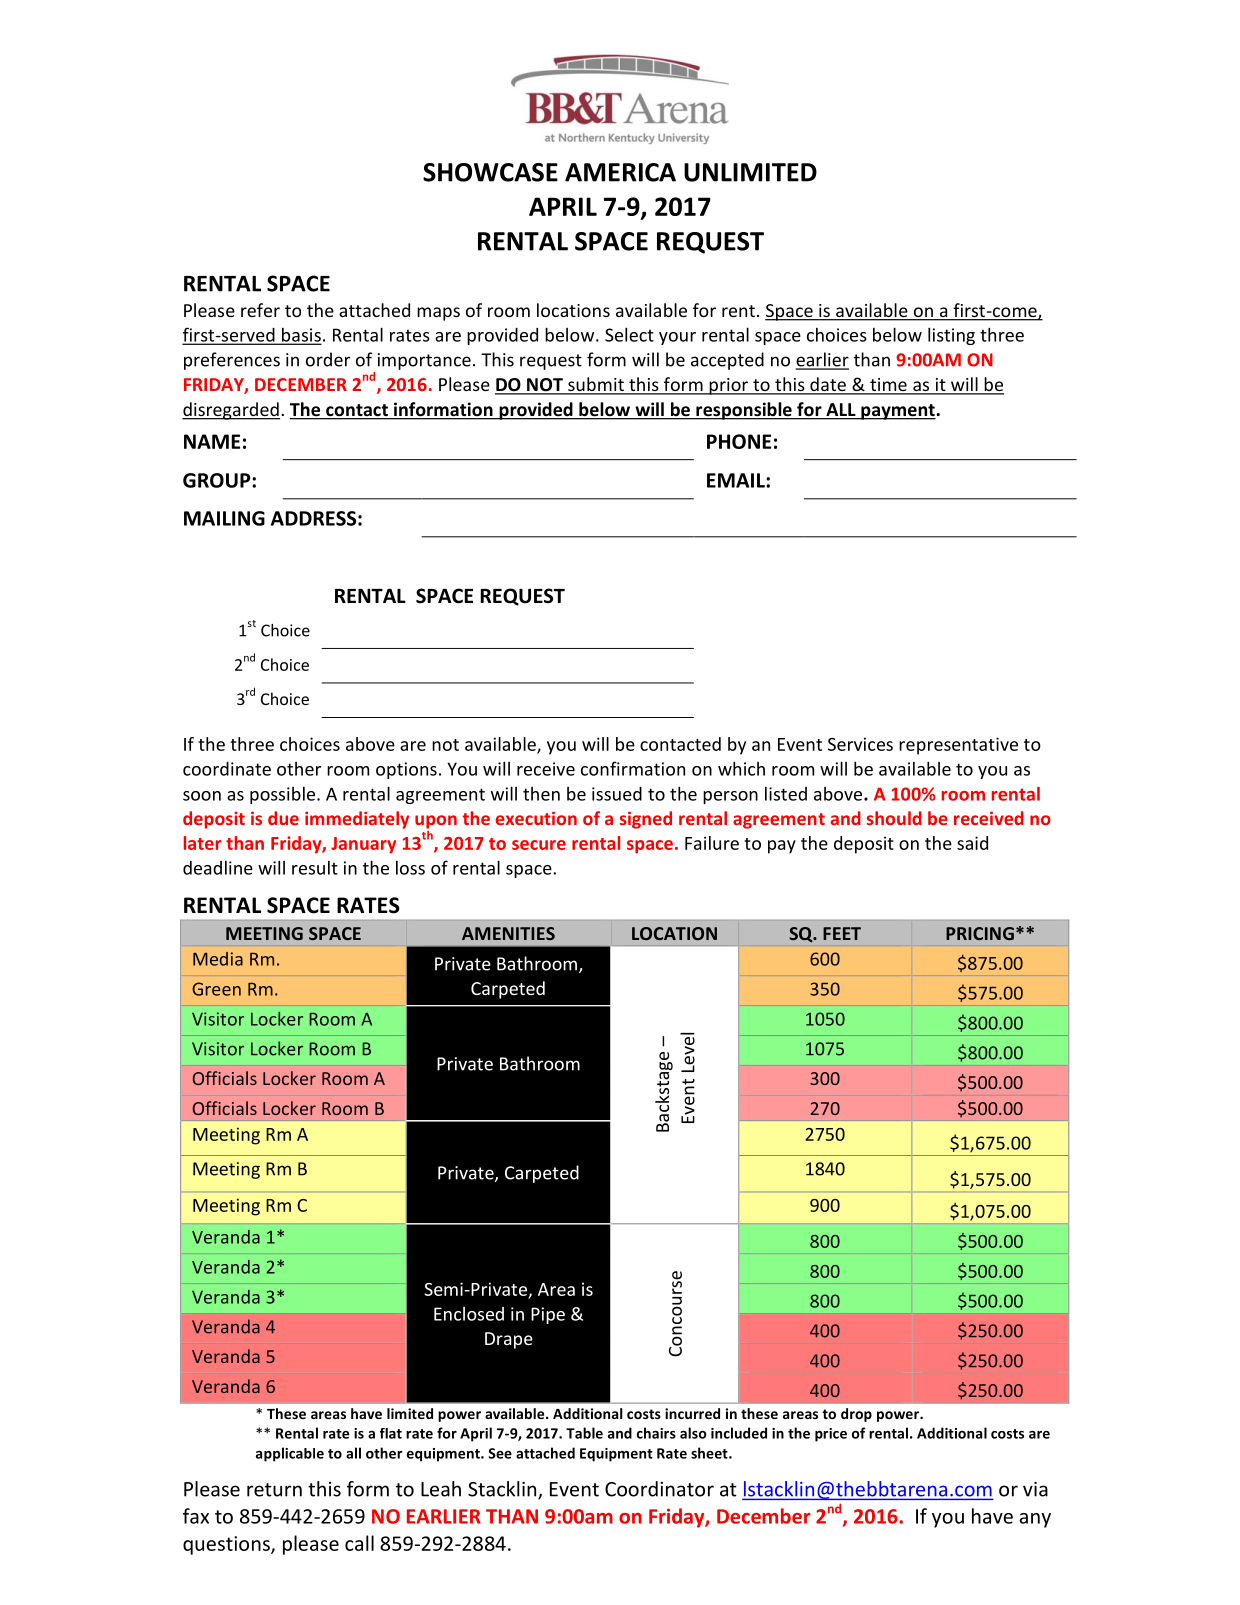  What do you see at coordinates (856, 1415) in the screenshot?
I see `drop` at bounding box center [856, 1415].
